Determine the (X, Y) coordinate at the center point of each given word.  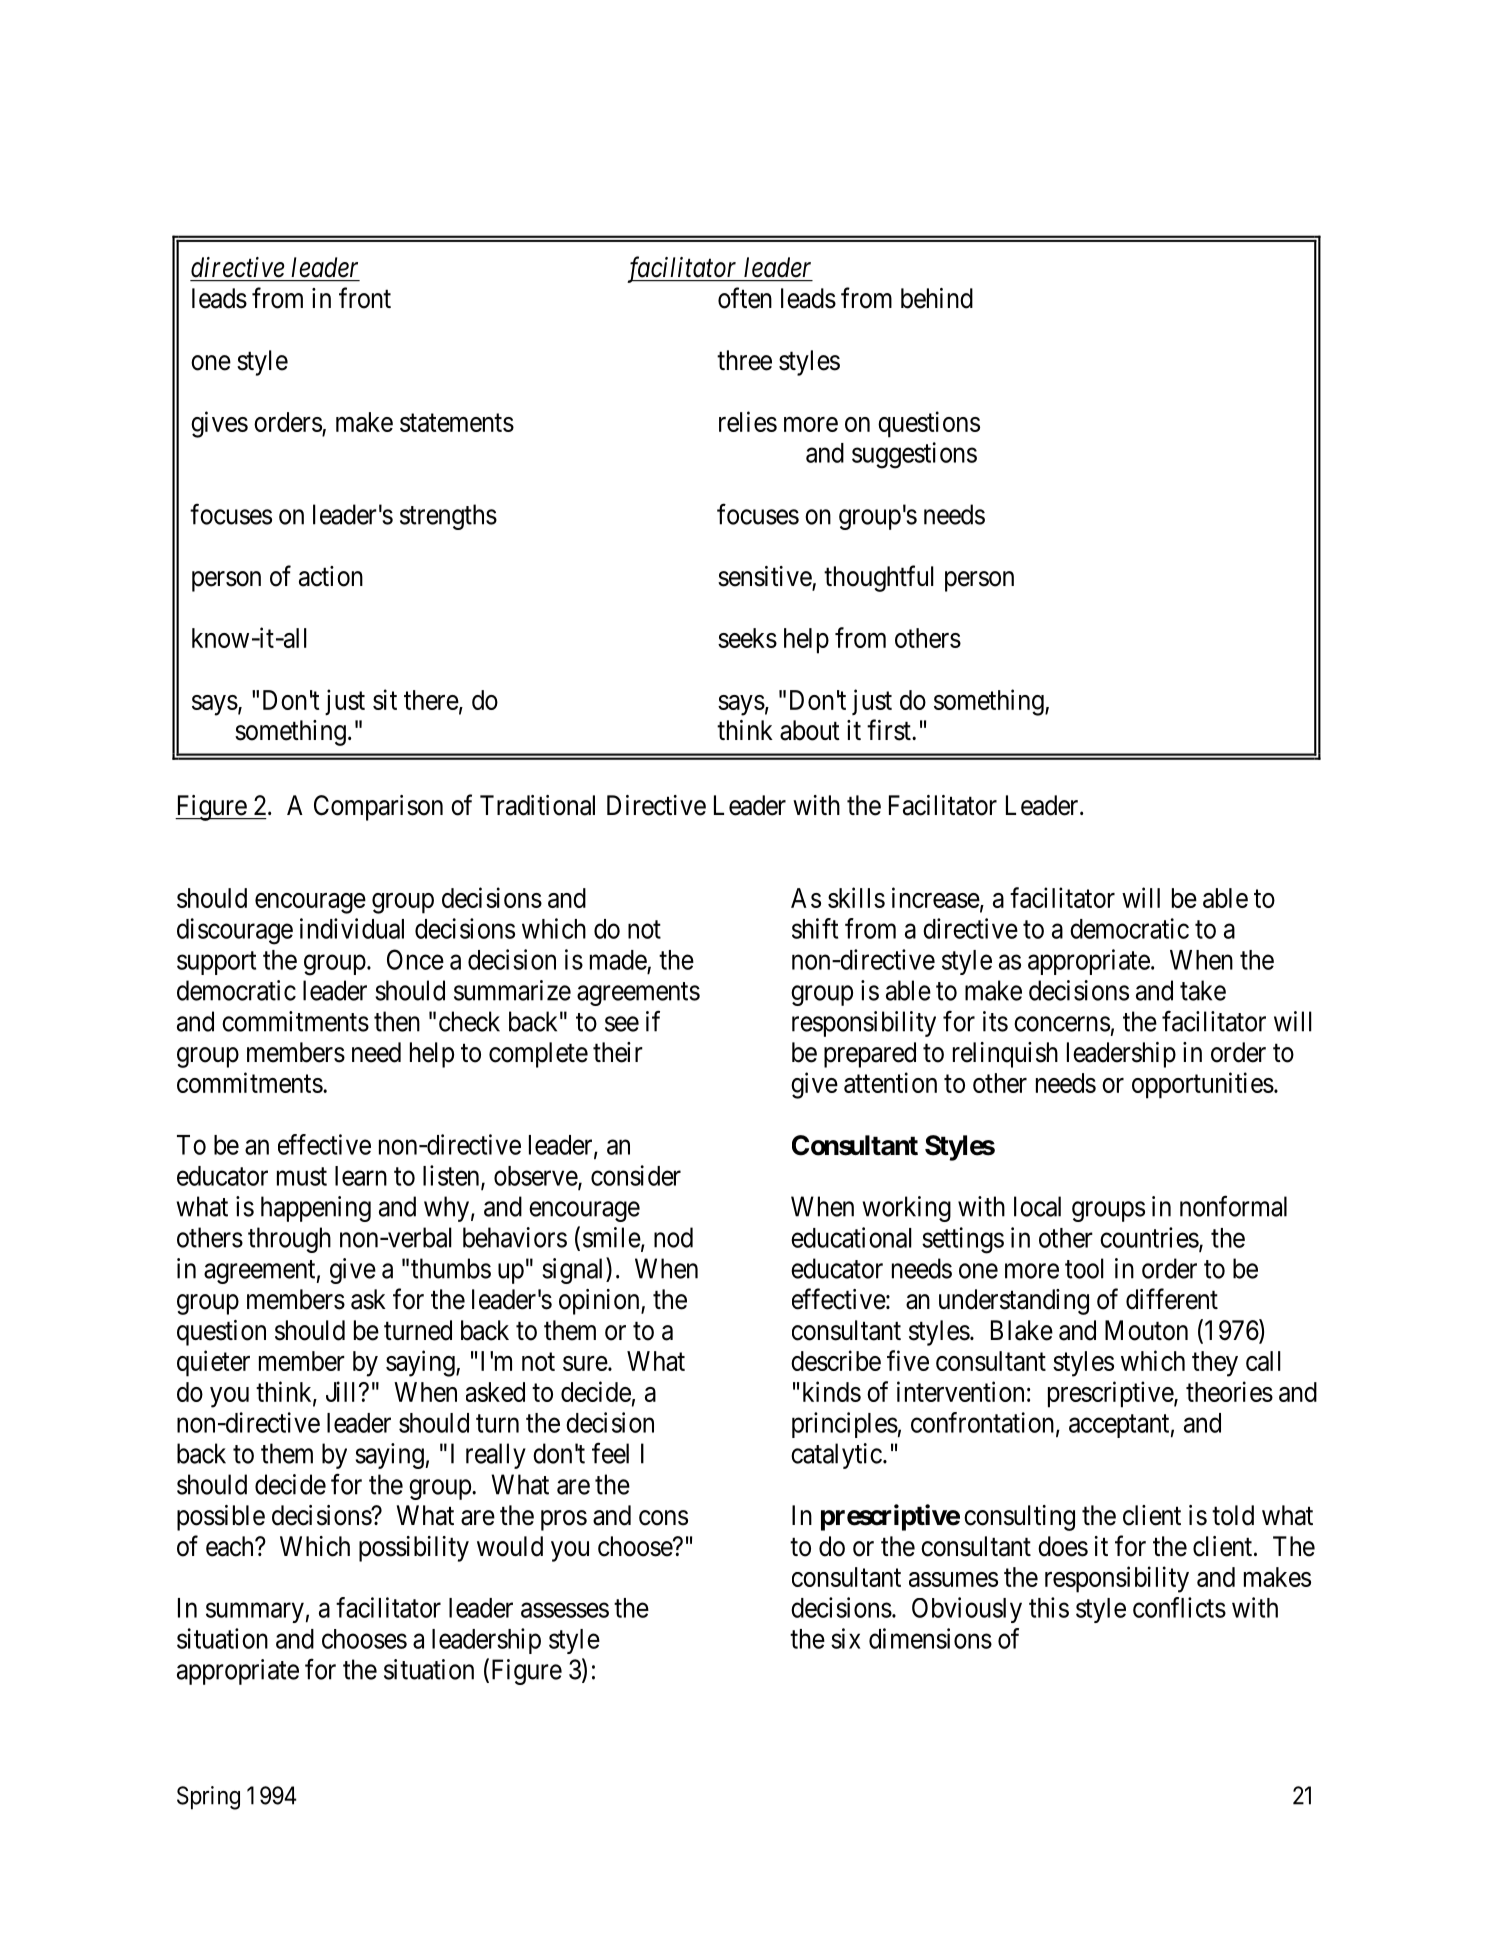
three (744, 360)
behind (937, 298)
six (846, 1638)
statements (457, 423)
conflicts (1179, 1607)
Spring (208, 1798)
